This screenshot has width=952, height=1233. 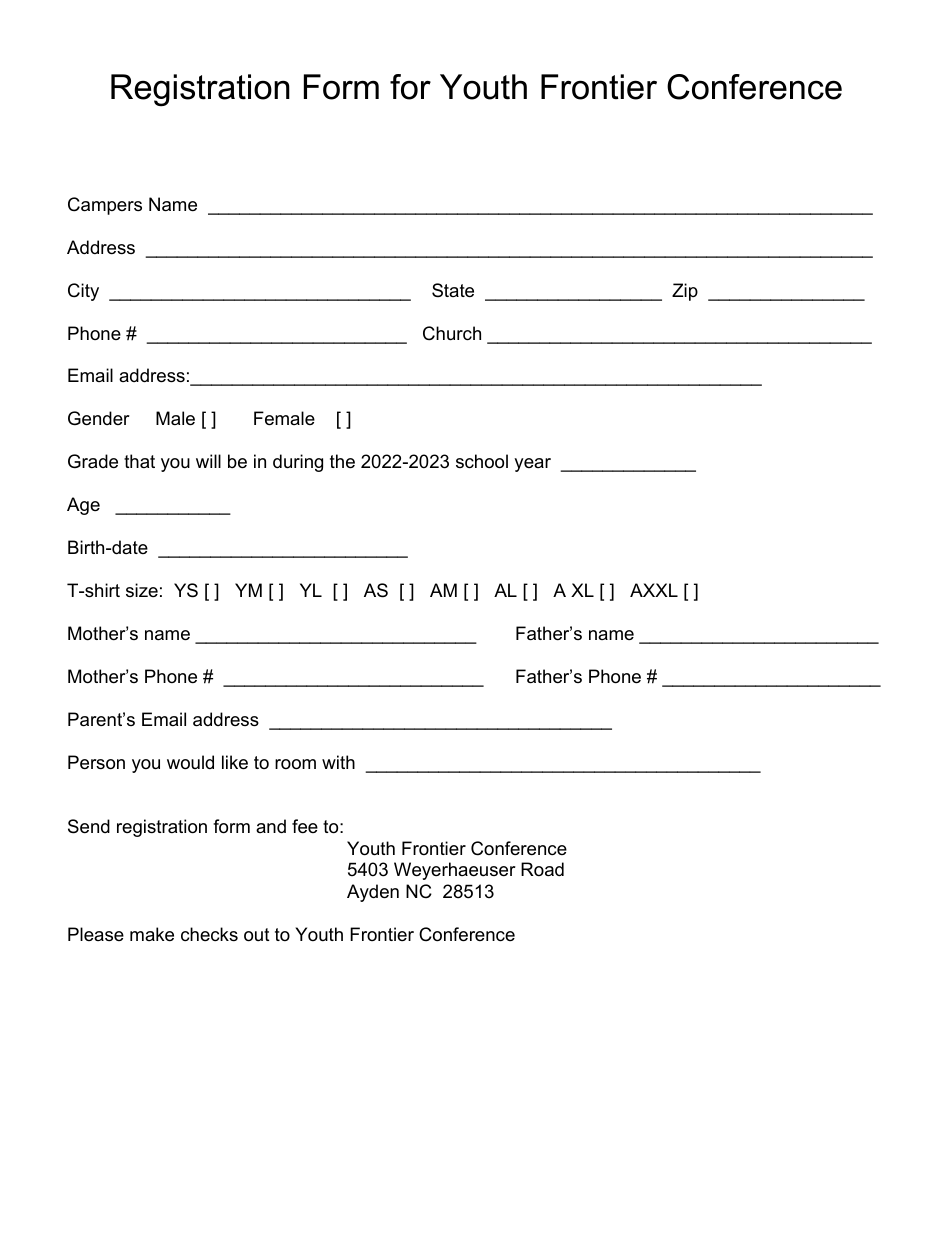 What do you see at coordinates (532, 465) in the screenshot?
I see `year` at bounding box center [532, 465].
